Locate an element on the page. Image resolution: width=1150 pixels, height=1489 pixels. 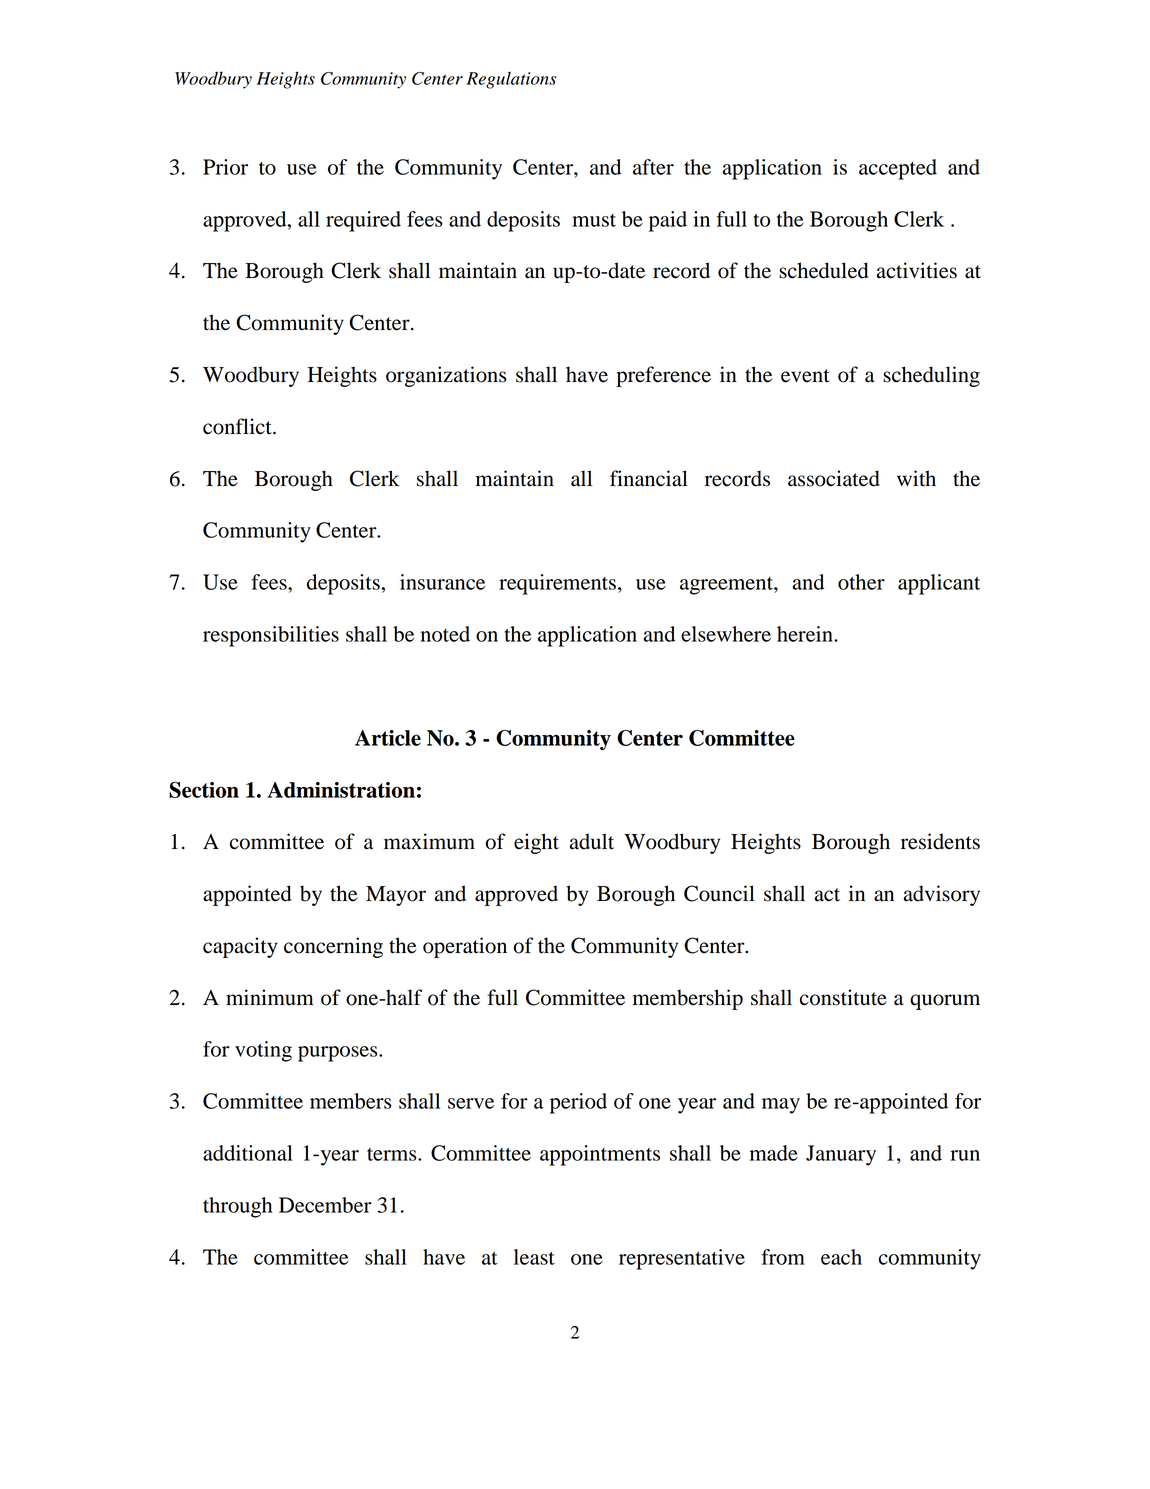
herein is located at coordinates (806, 634).
